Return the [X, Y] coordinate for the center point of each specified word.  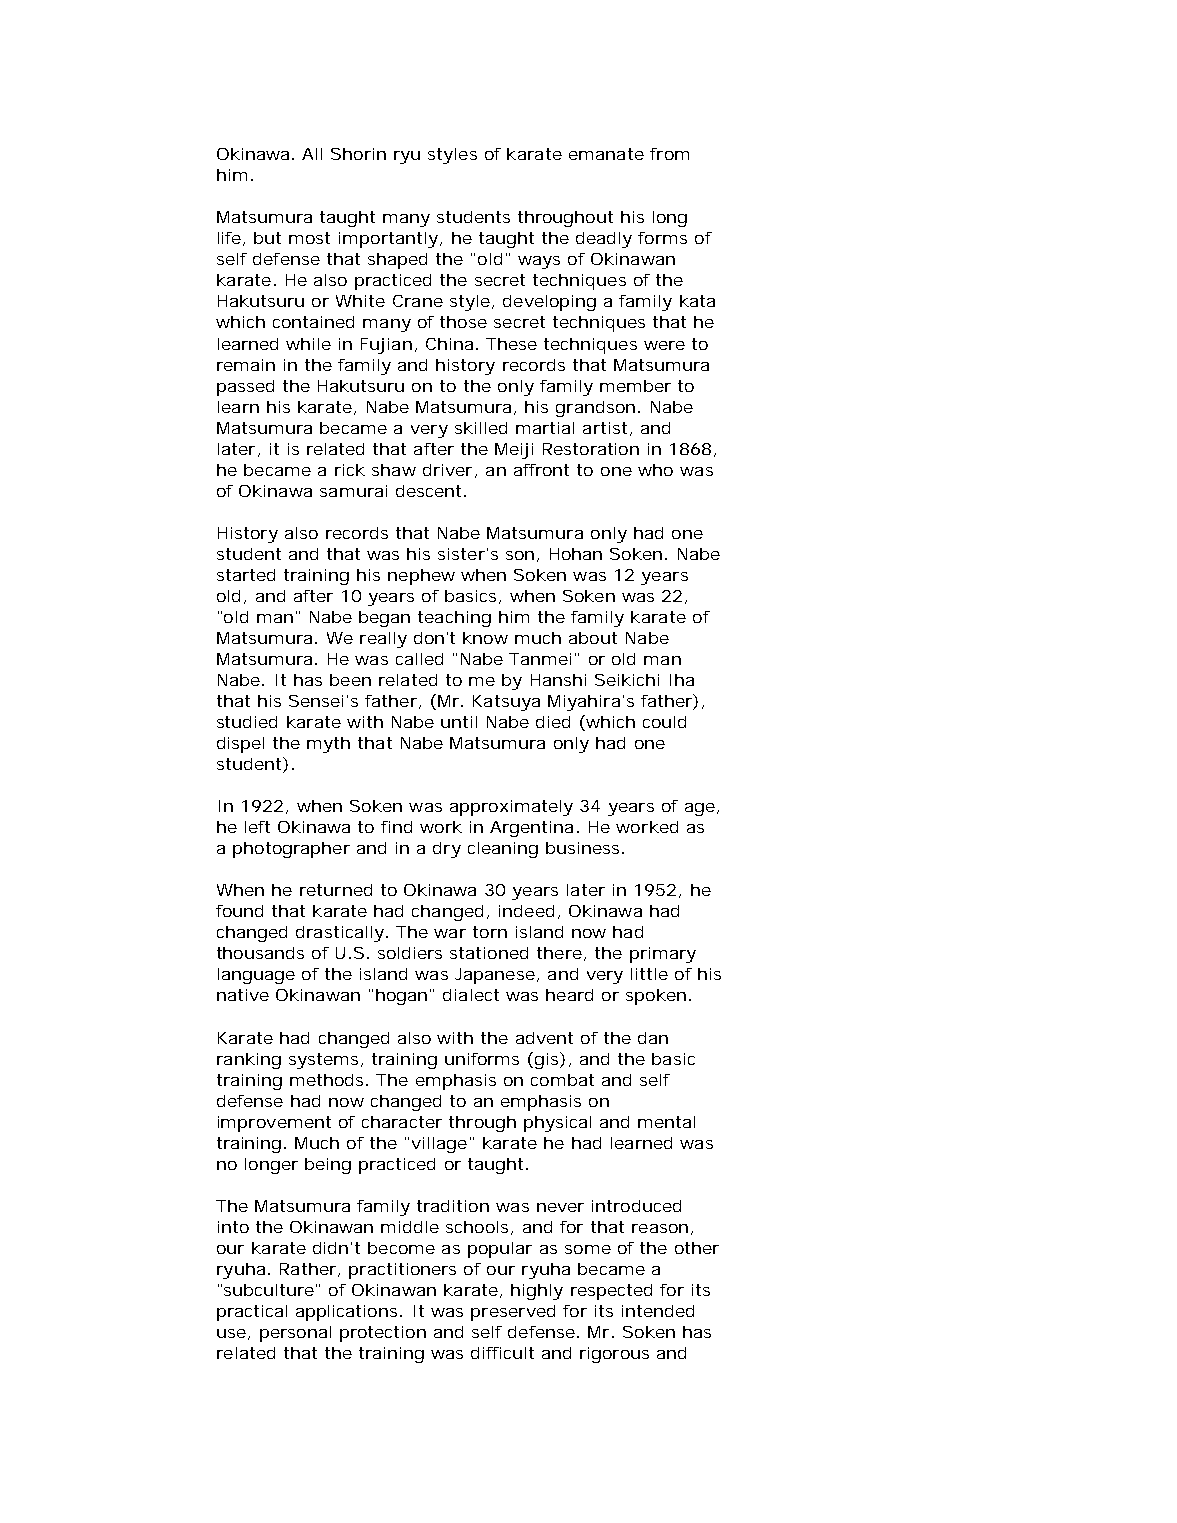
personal [295, 1334]
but [267, 238]
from [669, 154]
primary [663, 955]
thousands [260, 953]
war [450, 933]
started [246, 575]
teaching [454, 619]
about [593, 638]
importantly [388, 240]
